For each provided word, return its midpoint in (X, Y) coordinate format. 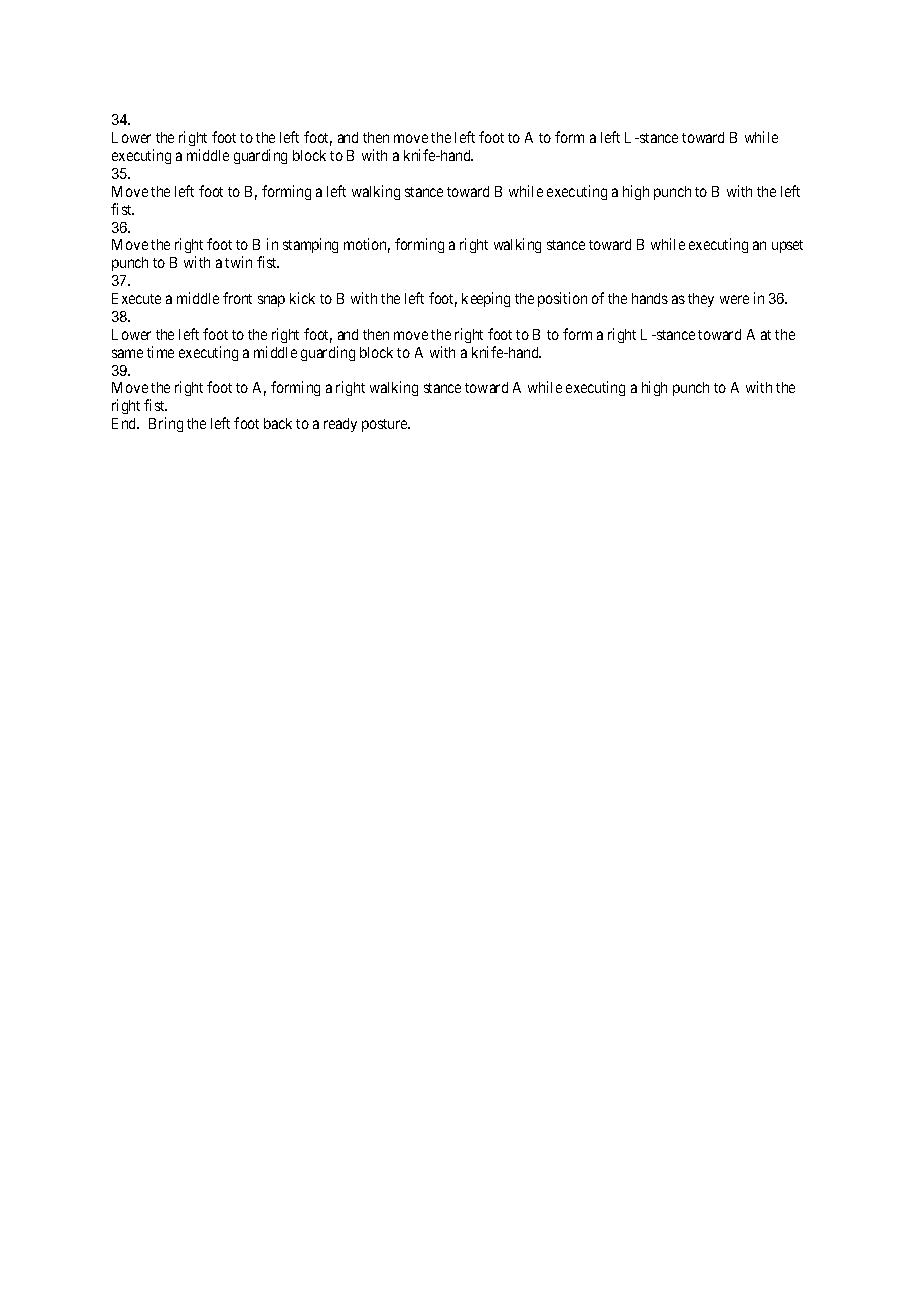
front (237, 298)
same (127, 353)
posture (386, 425)
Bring (166, 424)
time (160, 352)
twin (238, 262)
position (562, 299)
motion (367, 245)
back (278, 423)
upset (787, 246)
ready (340, 425)
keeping (486, 299)
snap (271, 301)
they (701, 300)
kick (302, 298)
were (734, 299)
